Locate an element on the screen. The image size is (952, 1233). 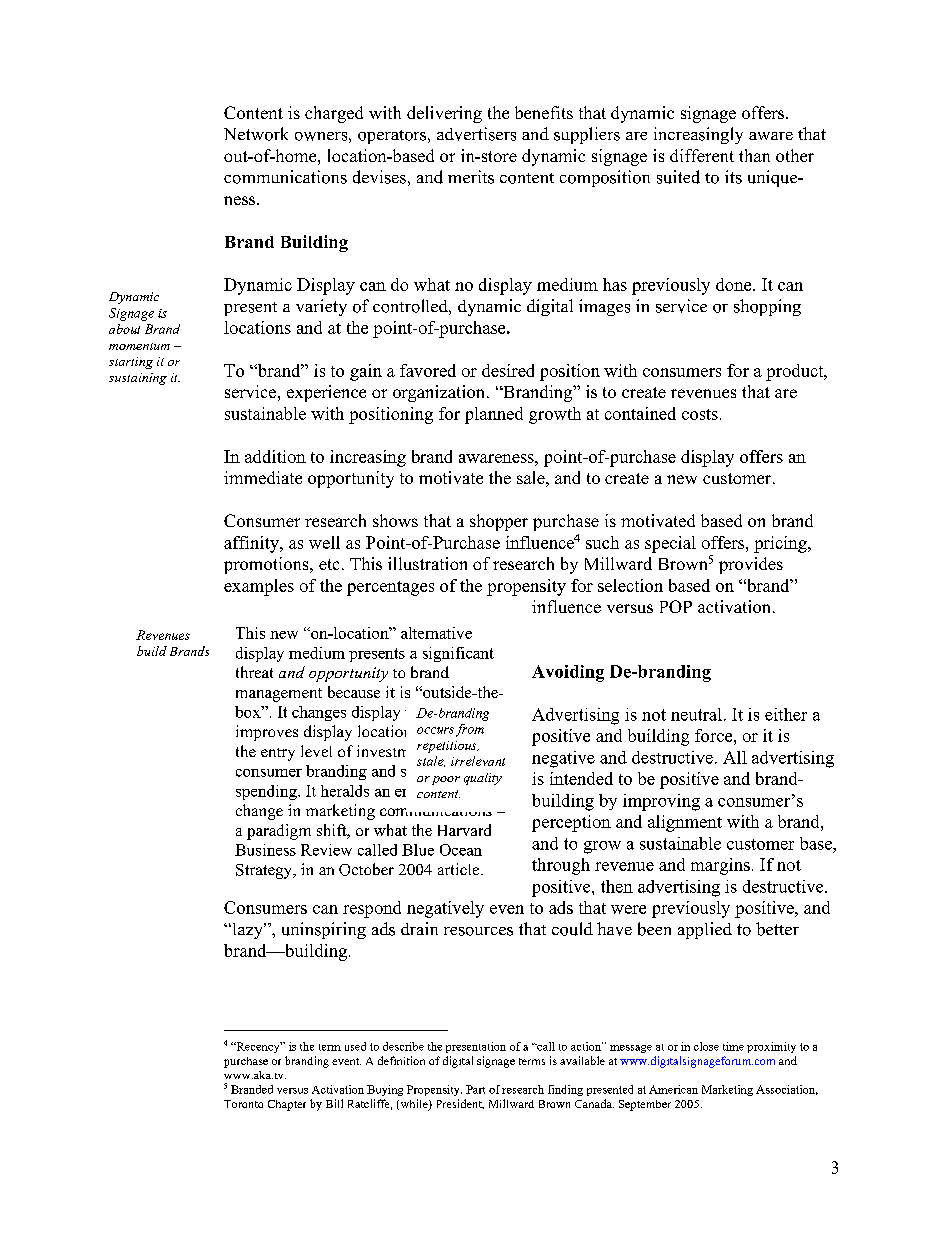
advertisers is located at coordinates (476, 134).
